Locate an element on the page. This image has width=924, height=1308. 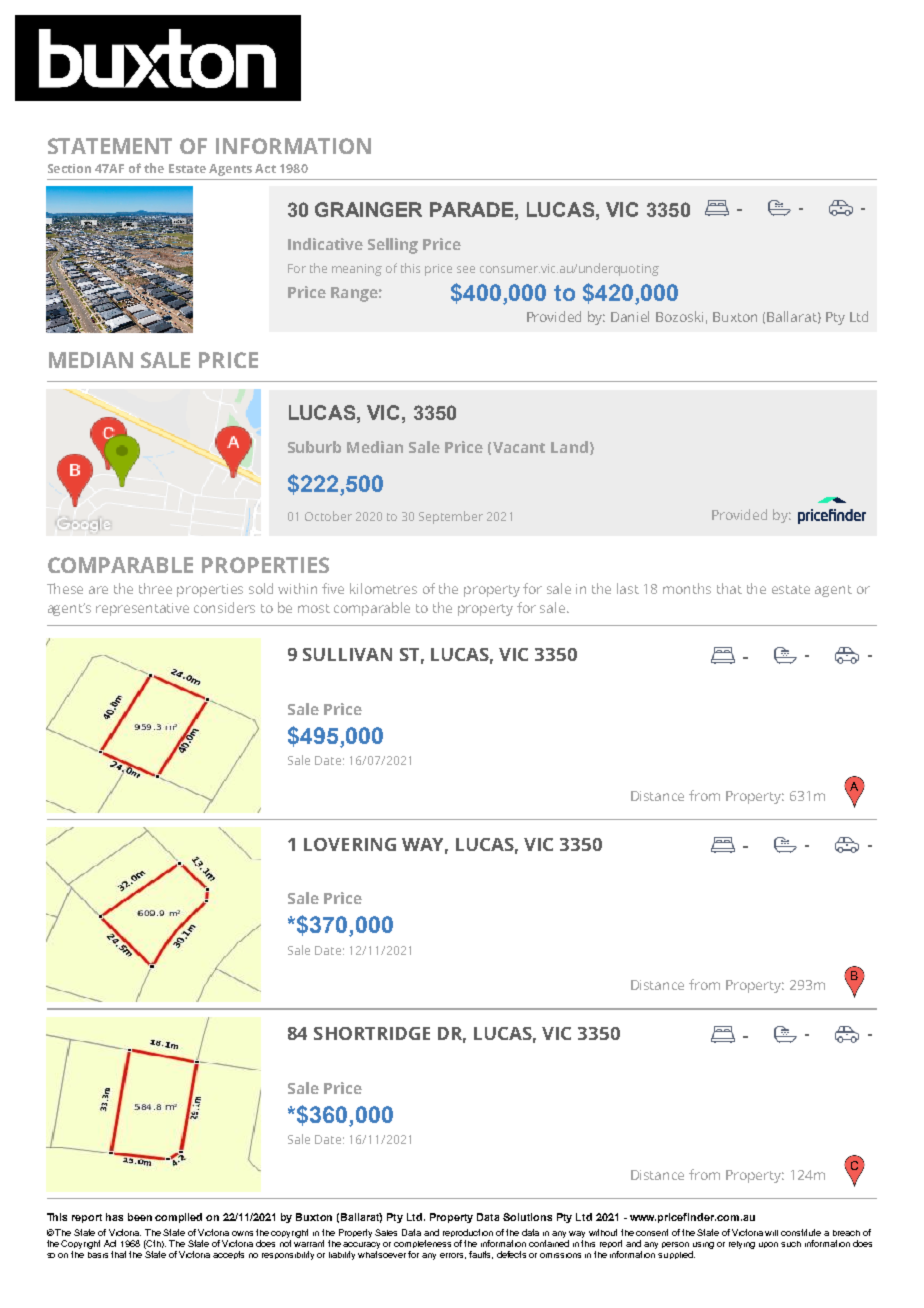
Daniel is located at coordinates (630, 316).
